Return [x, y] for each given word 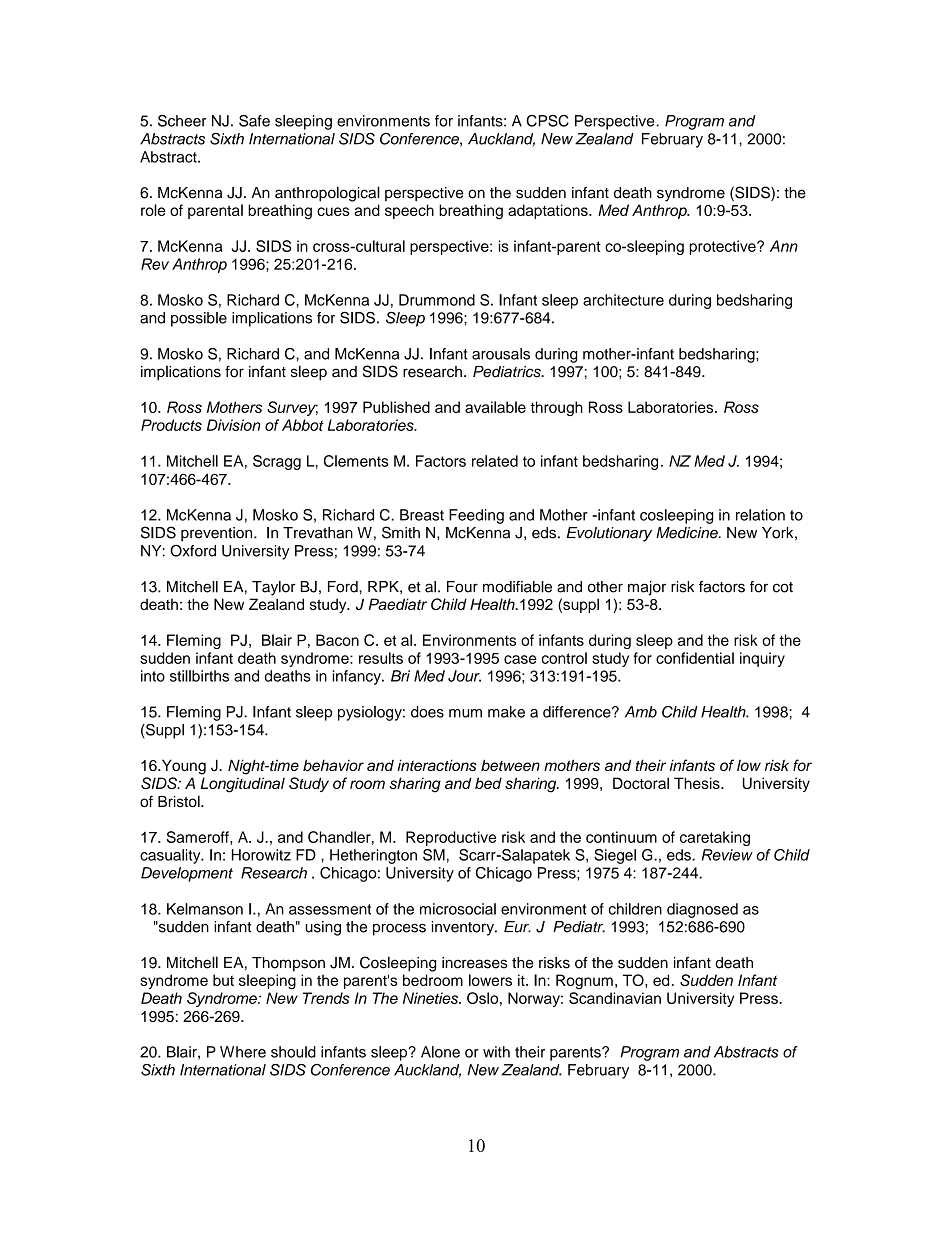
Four [462, 587]
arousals [501, 354]
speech [409, 211]
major [647, 588]
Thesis [698, 783]
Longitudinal [243, 785]
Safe [254, 121]
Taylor [274, 588]
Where [243, 1052]
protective [723, 247]
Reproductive [451, 838]
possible [199, 319]
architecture [623, 300]
